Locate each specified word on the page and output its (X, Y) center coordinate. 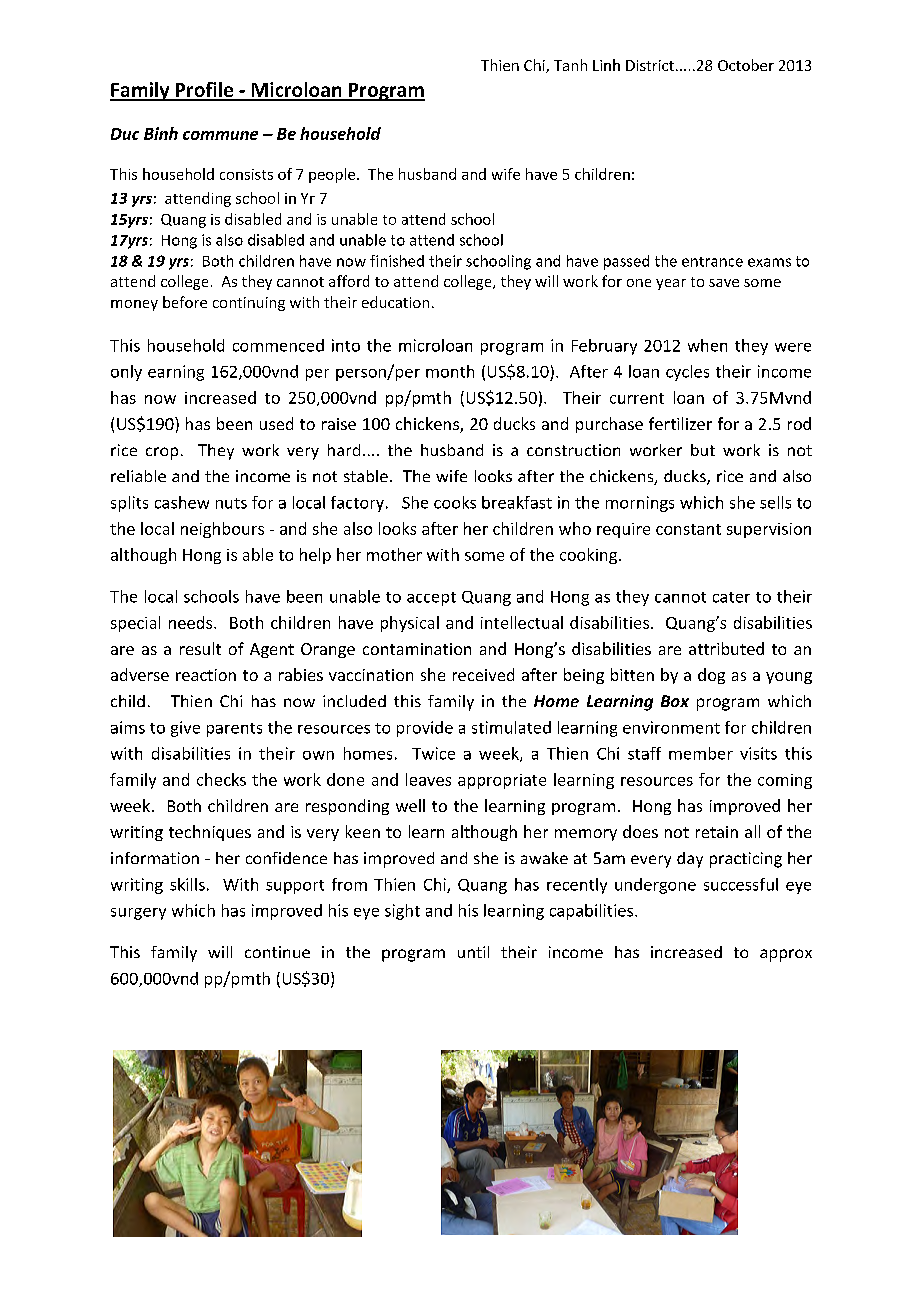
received (483, 674)
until (473, 952)
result (200, 648)
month (450, 371)
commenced (278, 345)
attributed (726, 648)
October (746, 65)
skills (187, 884)
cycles (687, 373)
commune (220, 135)
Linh (606, 65)
